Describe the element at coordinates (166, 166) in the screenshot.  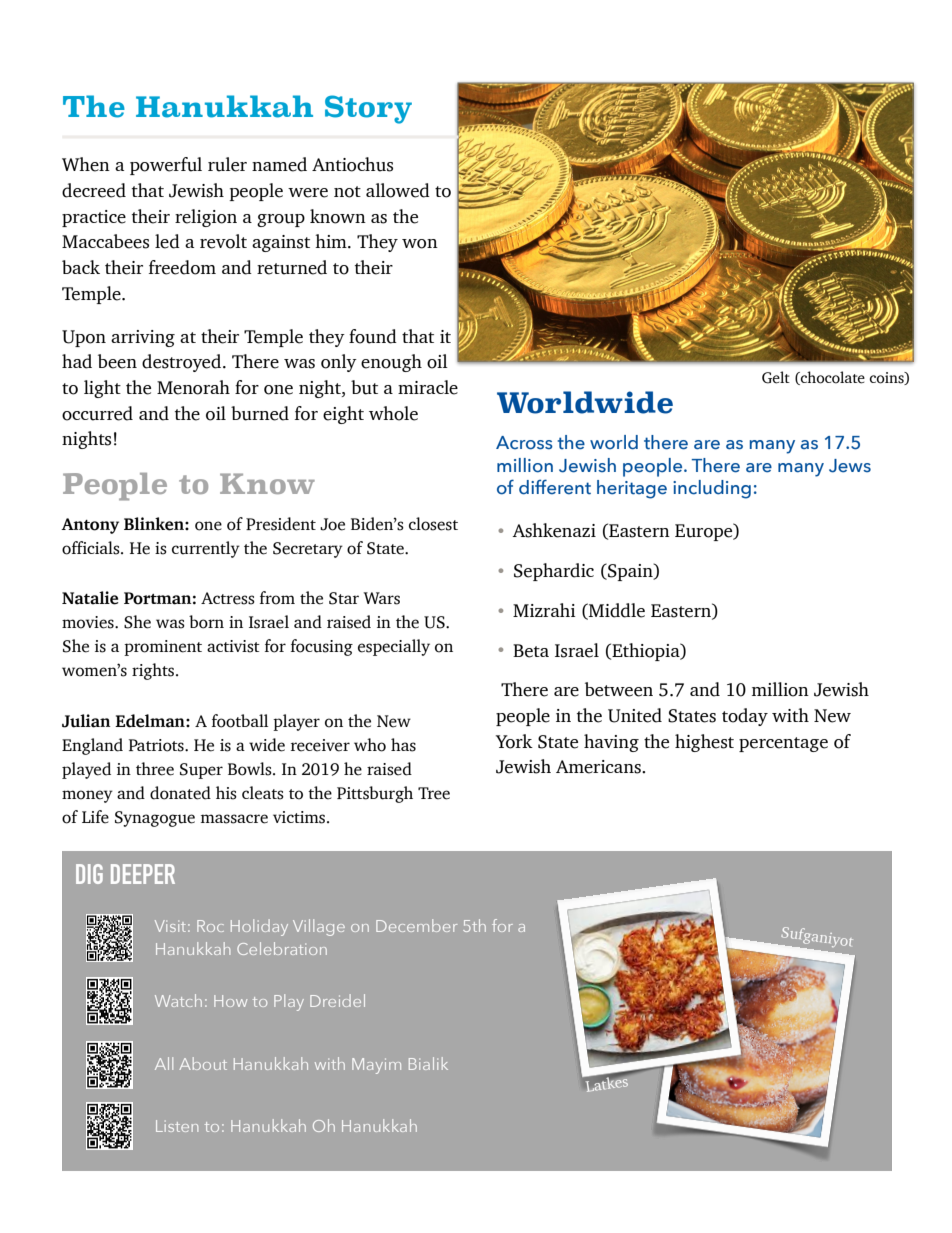
I see `powerful` at that location.
